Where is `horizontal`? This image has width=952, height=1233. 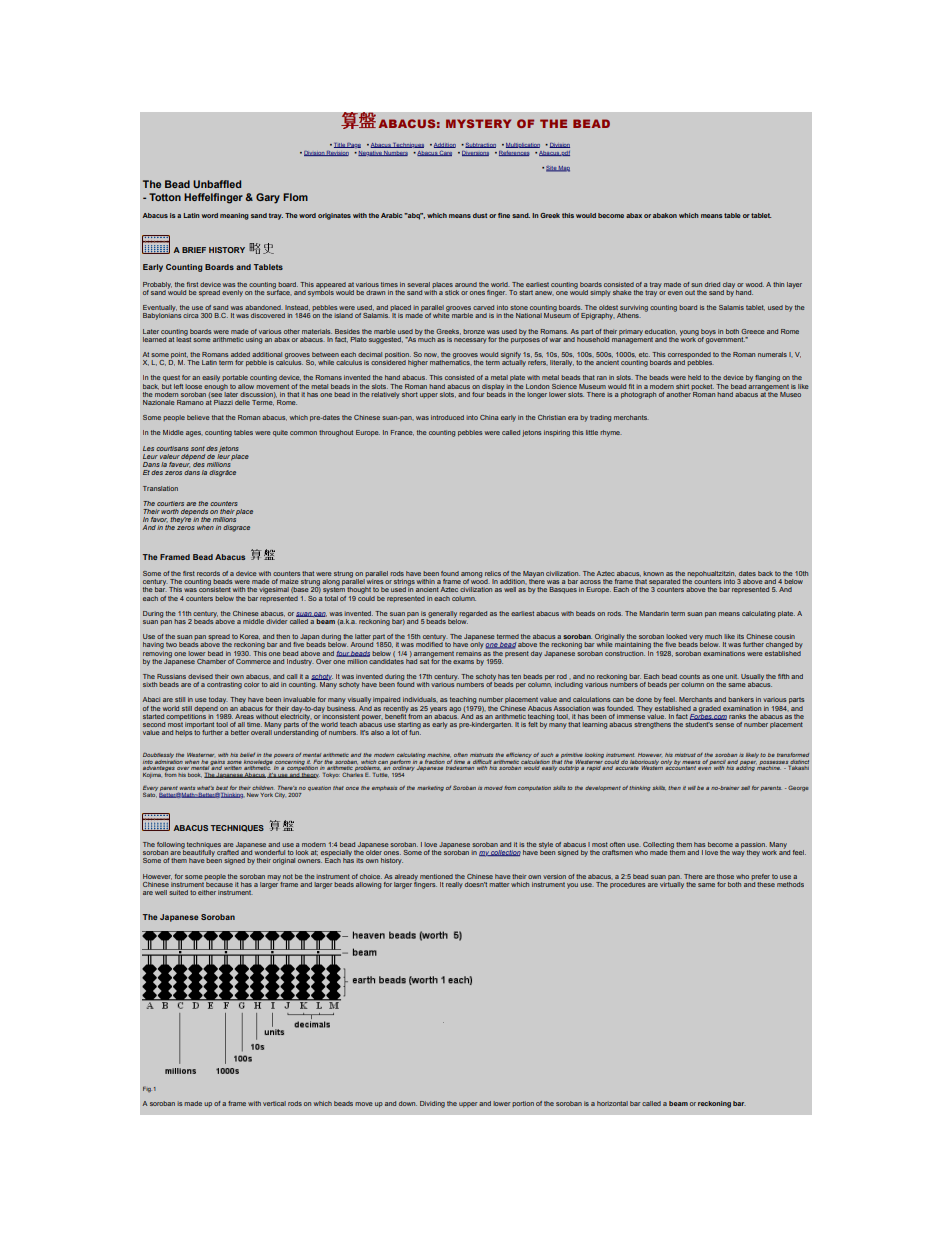
horizontal is located at coordinates (612, 1103).
